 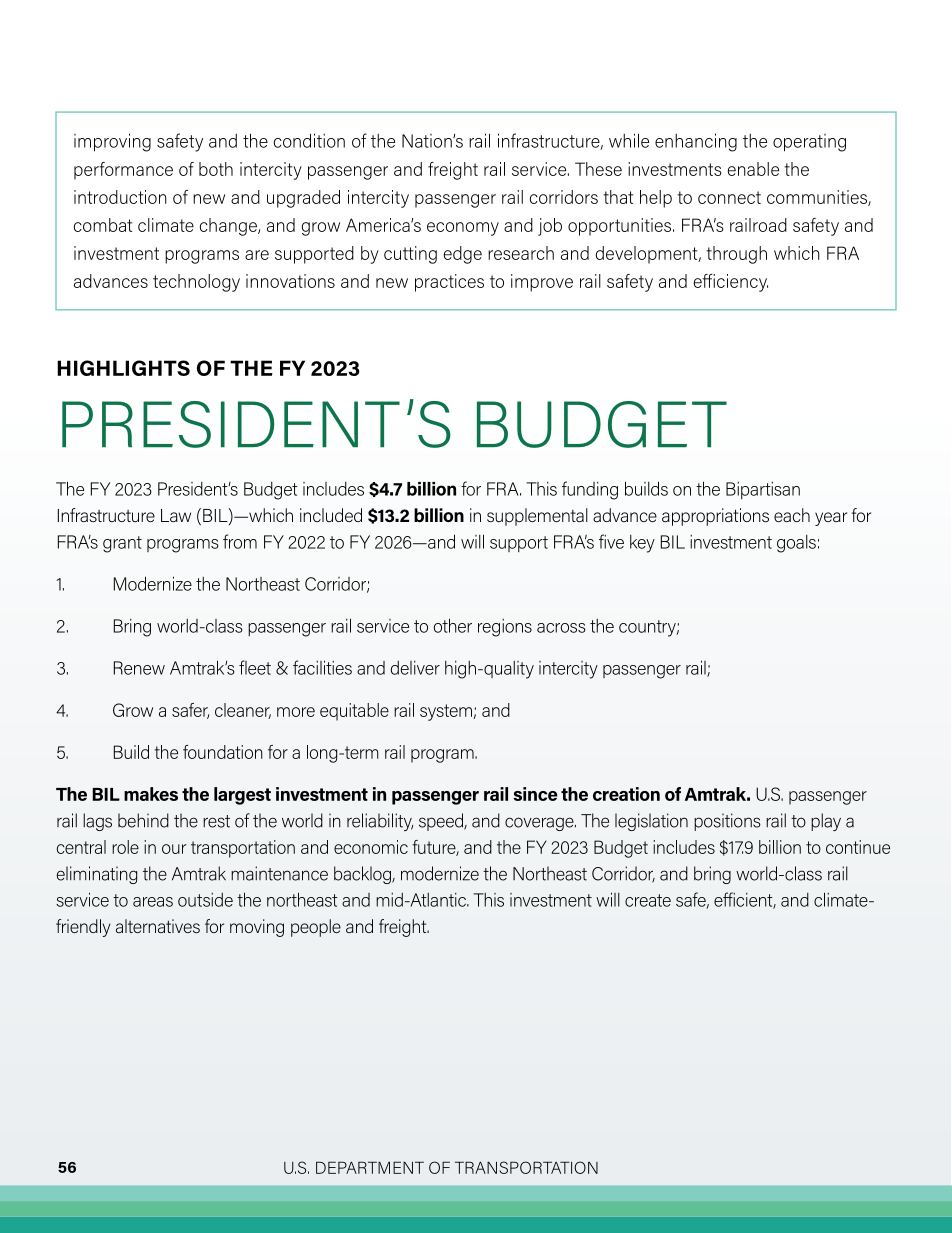 What do you see at coordinates (216, 169) in the screenshot?
I see `both` at bounding box center [216, 169].
